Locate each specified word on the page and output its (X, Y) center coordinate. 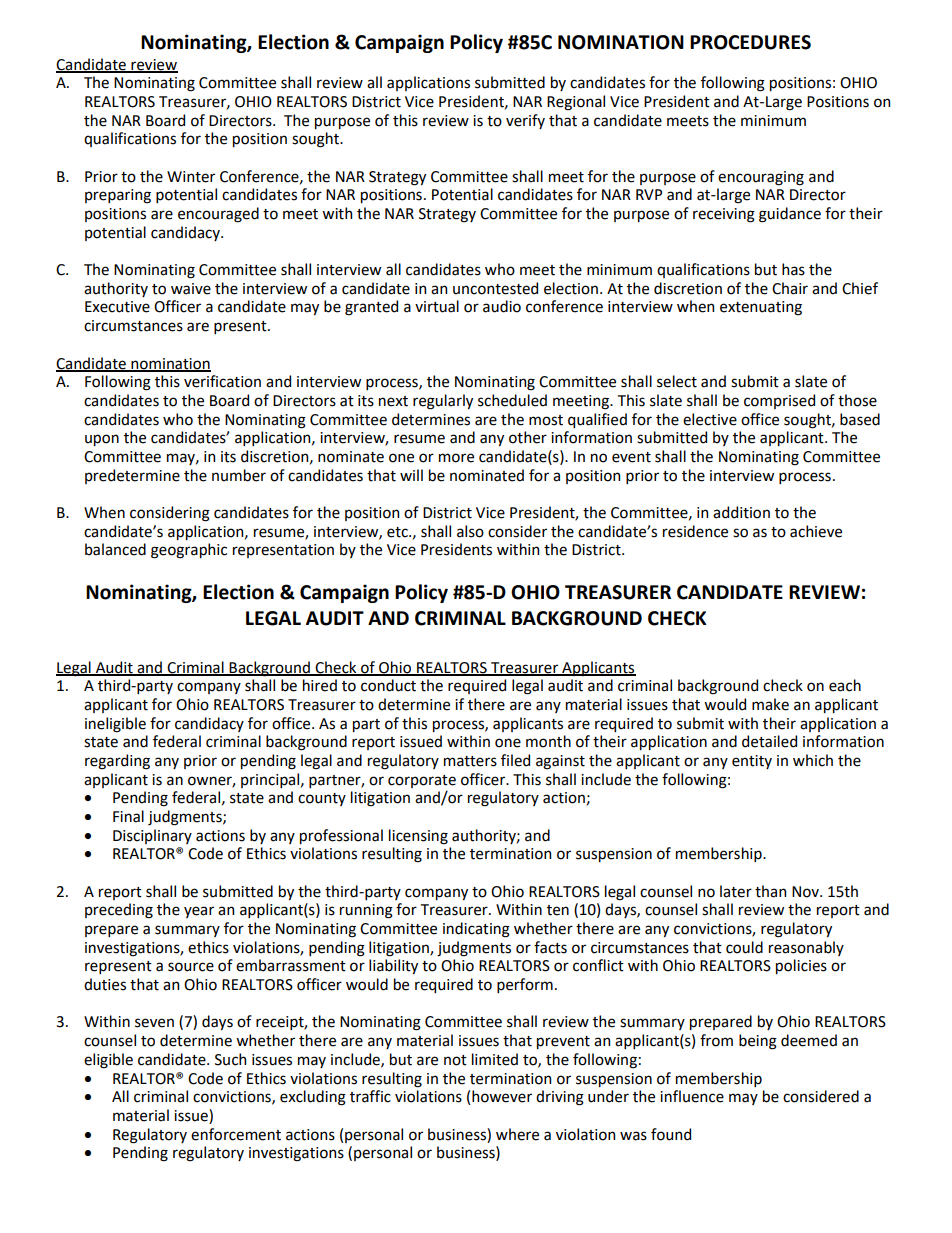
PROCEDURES (750, 42)
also (470, 531)
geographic (189, 551)
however (502, 1096)
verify (525, 121)
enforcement (236, 1134)
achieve (816, 531)
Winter (191, 177)
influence (692, 1096)
